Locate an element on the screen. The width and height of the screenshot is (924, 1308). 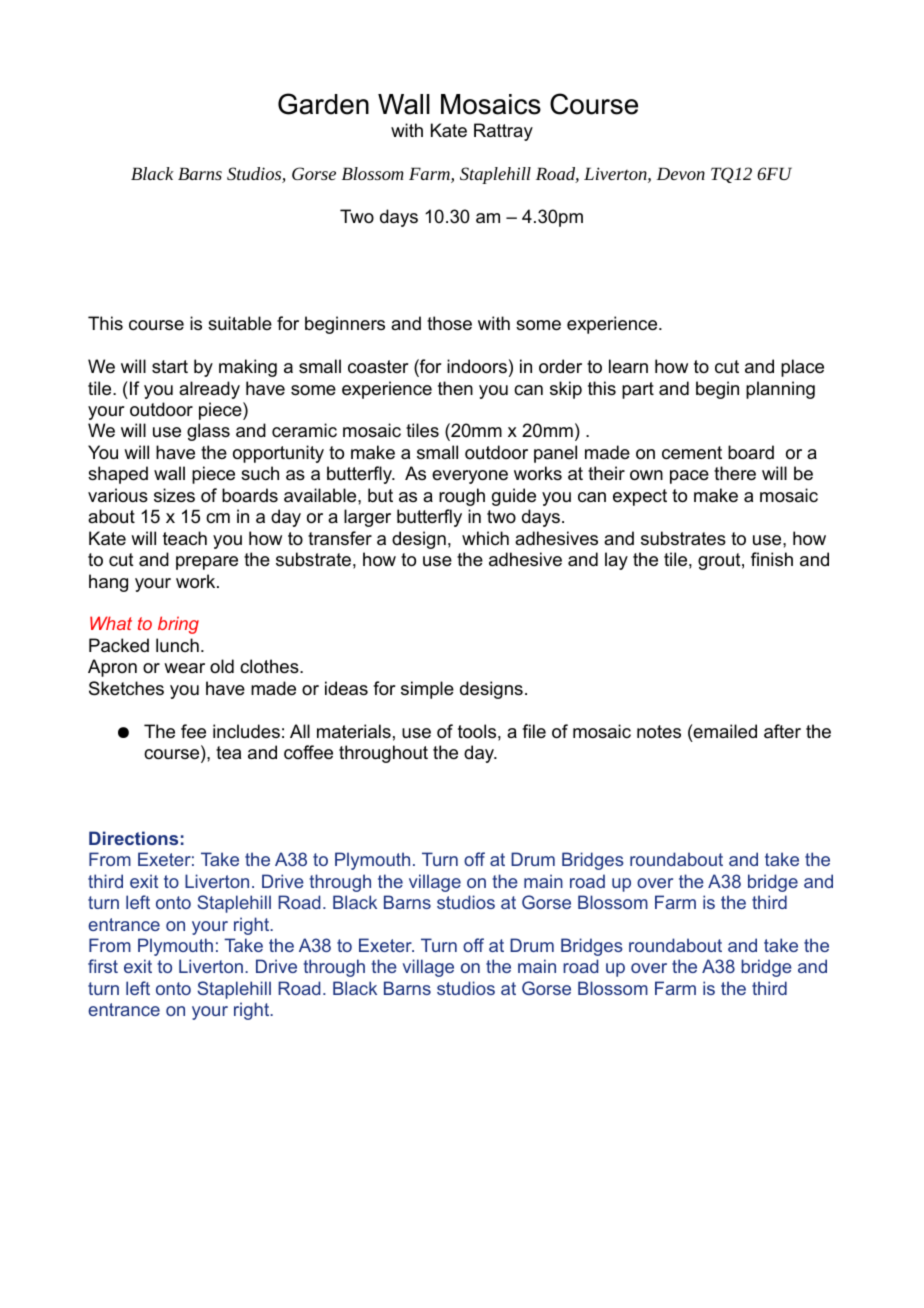
teach is located at coordinates (185, 538).
